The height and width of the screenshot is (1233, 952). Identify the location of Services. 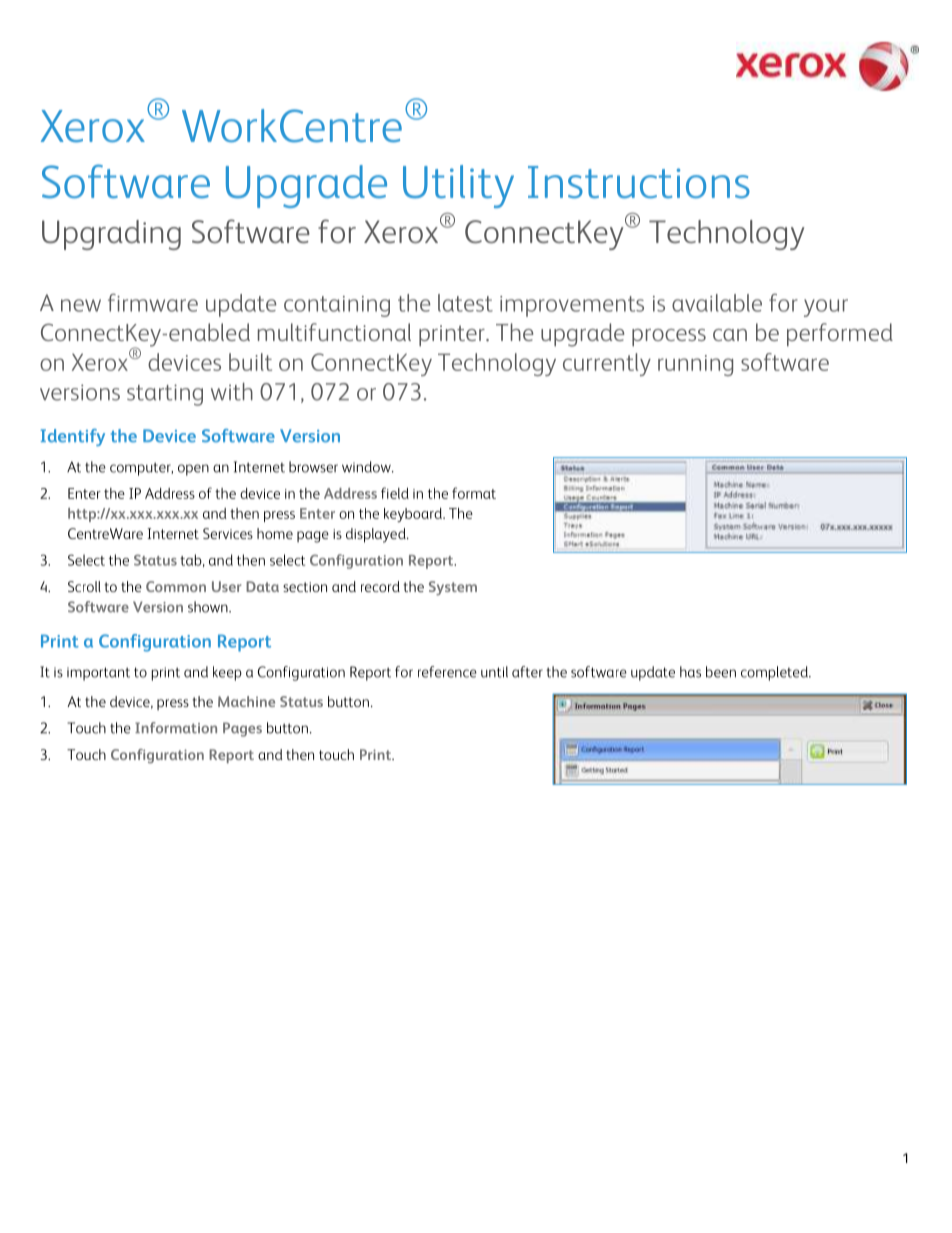
(228, 533).
